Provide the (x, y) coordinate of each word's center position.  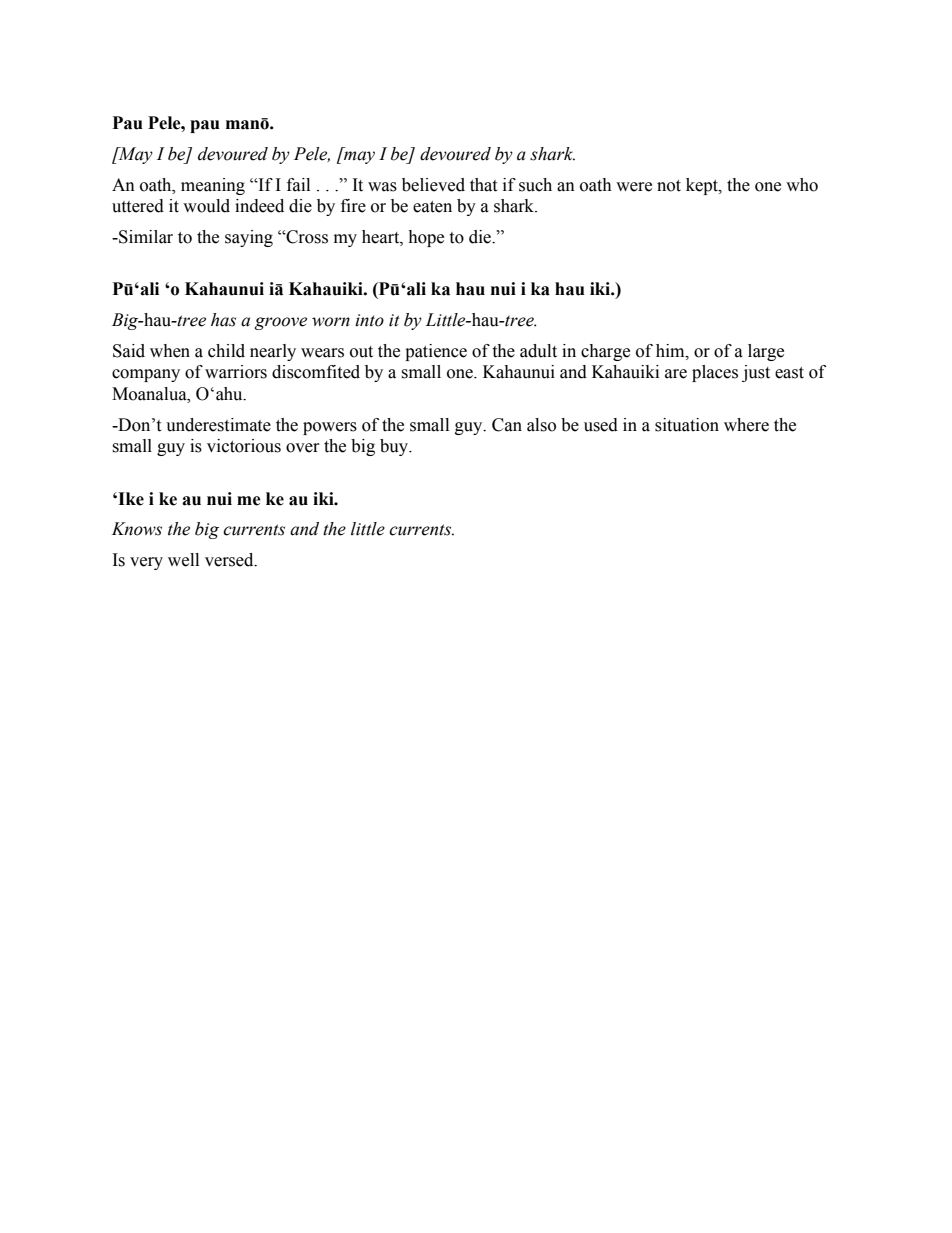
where (746, 425)
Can (507, 425)
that (483, 185)
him (671, 351)
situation (687, 425)
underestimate (218, 425)
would (206, 206)
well (183, 560)
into (369, 320)
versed (230, 560)
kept (703, 186)
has (223, 320)
